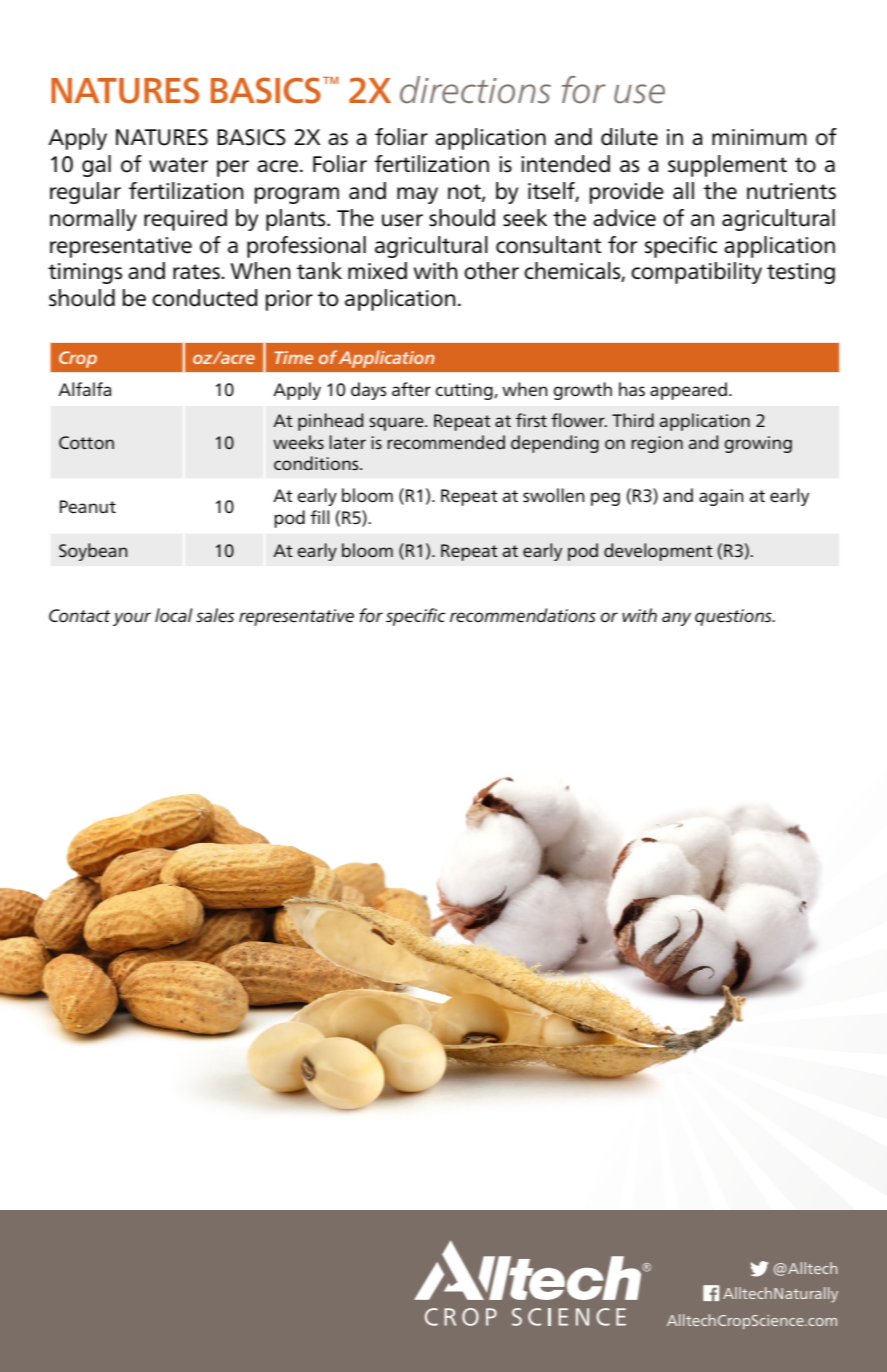  I want to click on appeared, so click(688, 391).
